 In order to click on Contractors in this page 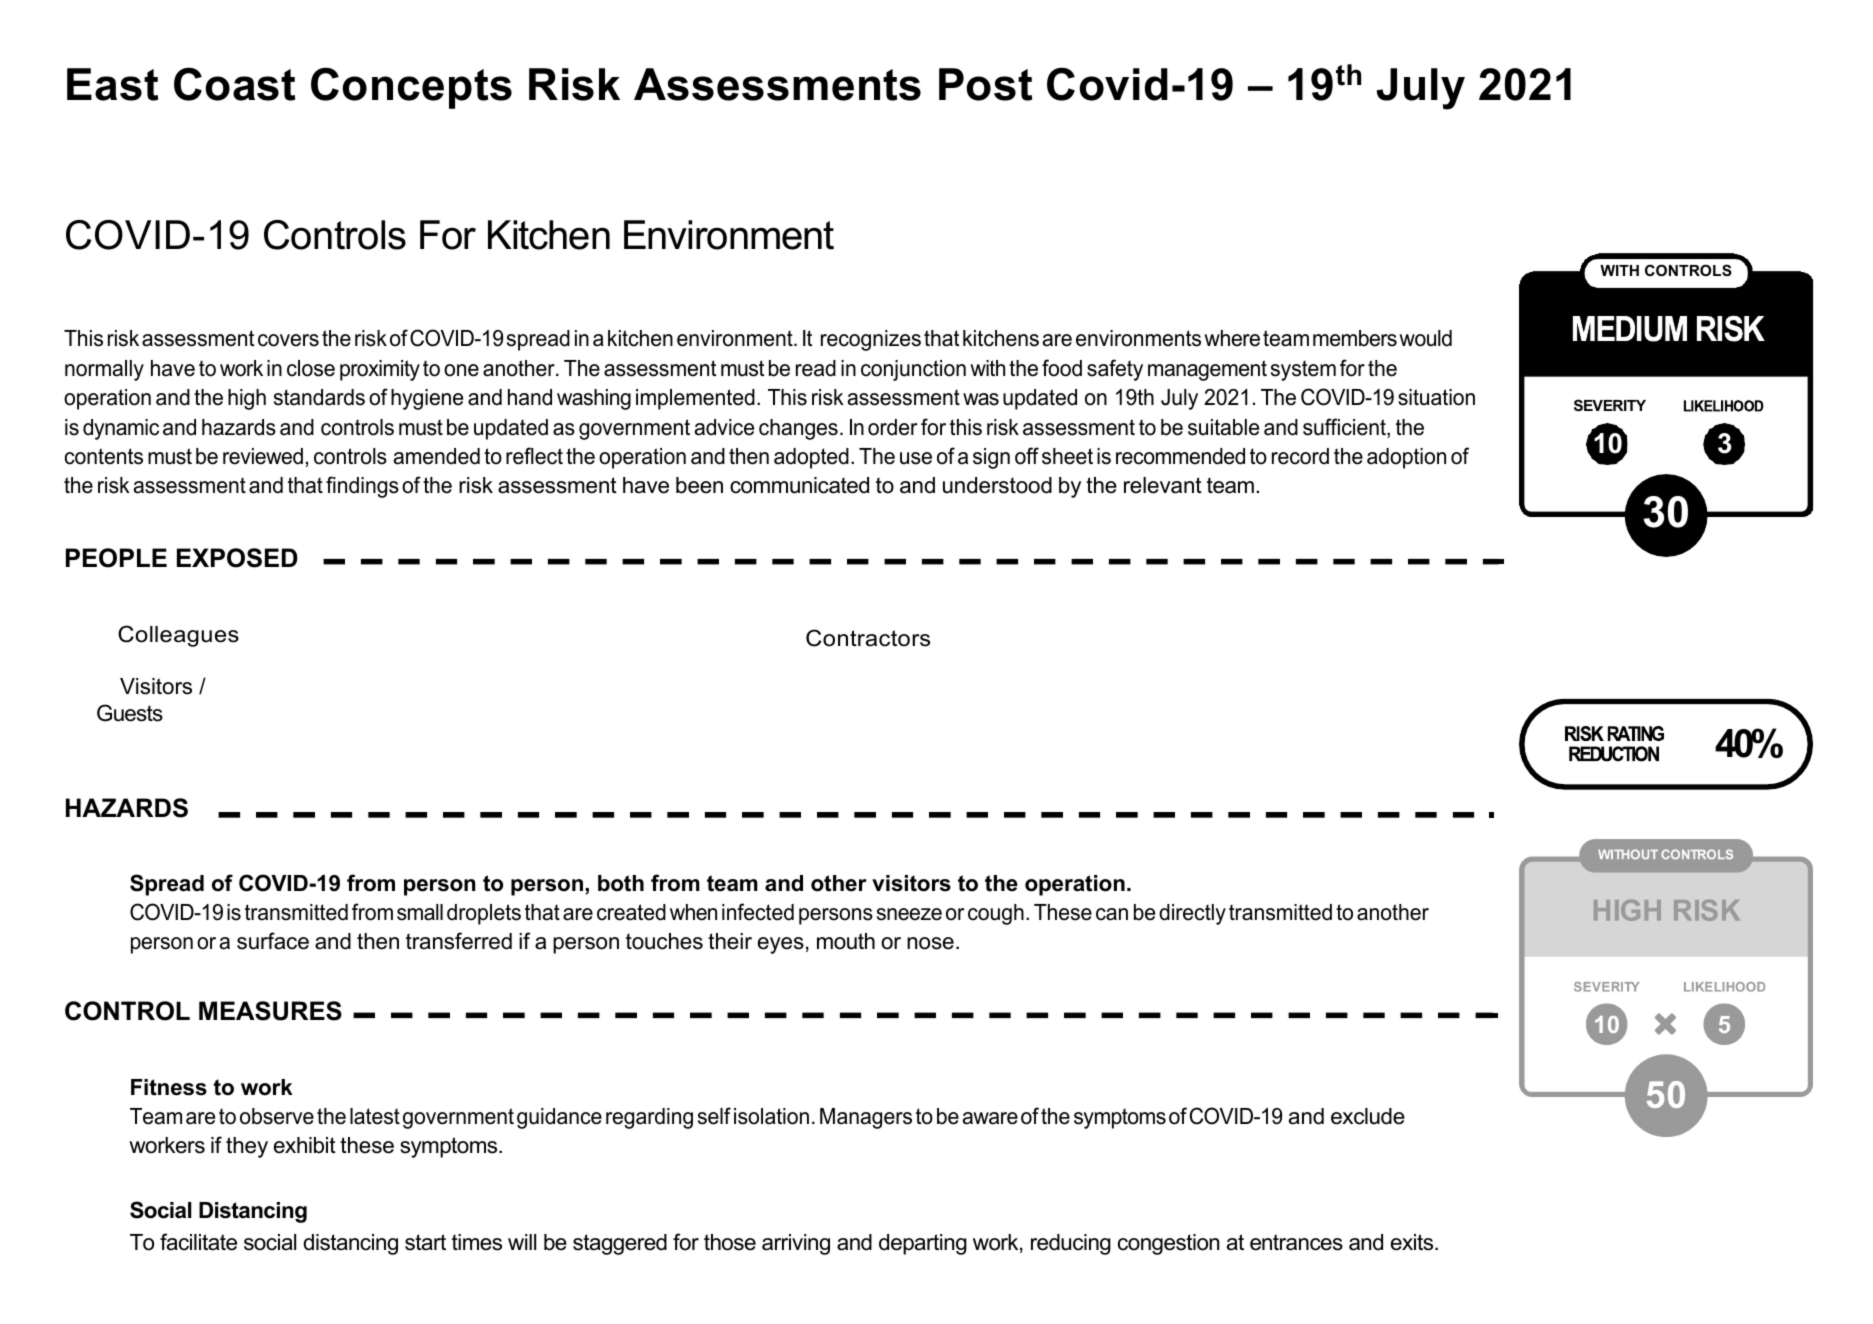, I will do `click(868, 638)`.
